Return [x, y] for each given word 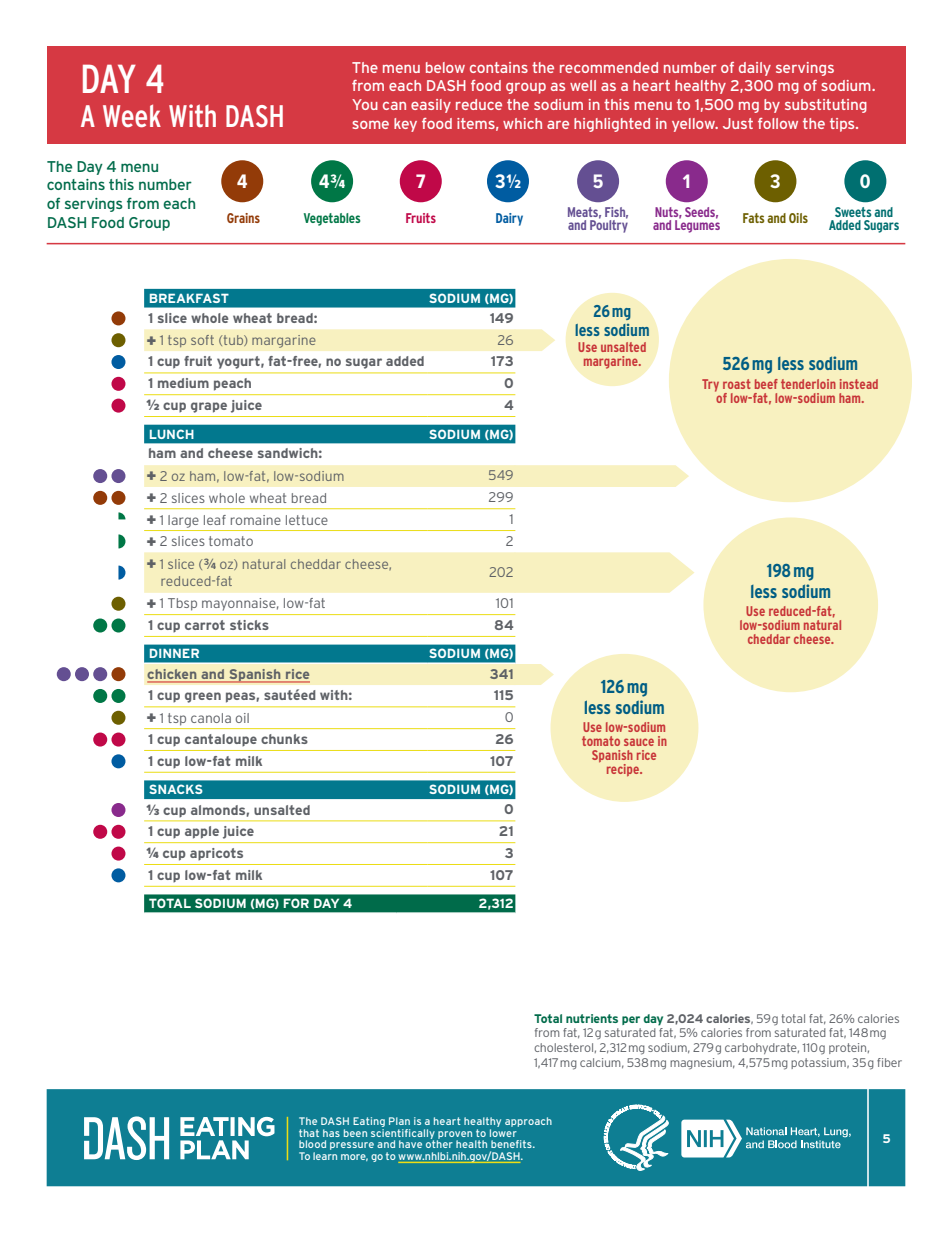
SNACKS [176, 789]
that [309, 1133]
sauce [639, 742]
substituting [826, 106]
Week [132, 115]
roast [737, 384]
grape [209, 407]
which [522, 123]
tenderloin [808, 384]
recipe [624, 770]
